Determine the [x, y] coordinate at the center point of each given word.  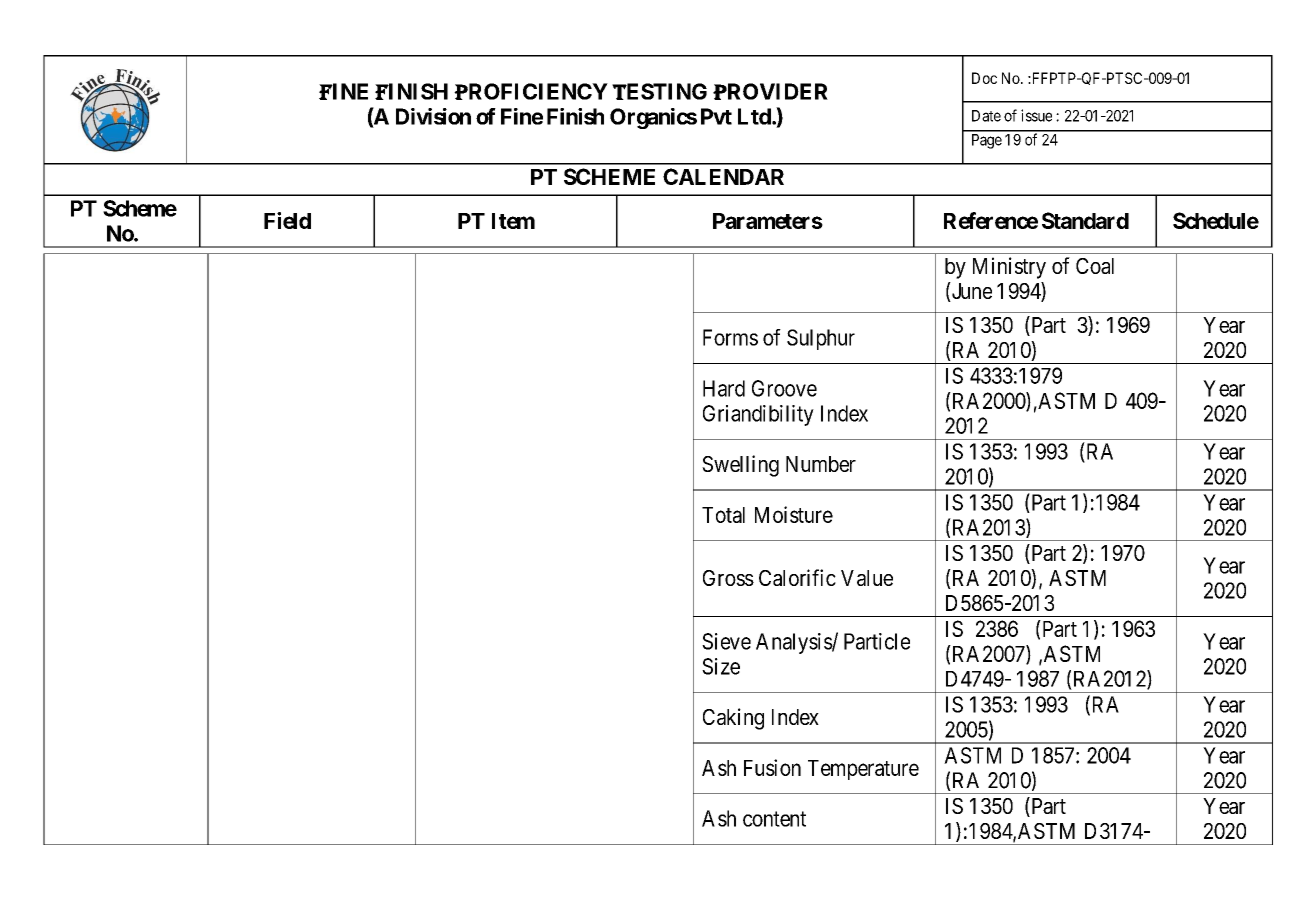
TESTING [659, 91]
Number [821, 464]
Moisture [794, 514]
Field [287, 220]
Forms [730, 337]
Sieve [726, 641]
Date [986, 116]
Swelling [740, 466]
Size [721, 666]
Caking [733, 719]
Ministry [1009, 268]
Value [867, 578]
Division [433, 116]
